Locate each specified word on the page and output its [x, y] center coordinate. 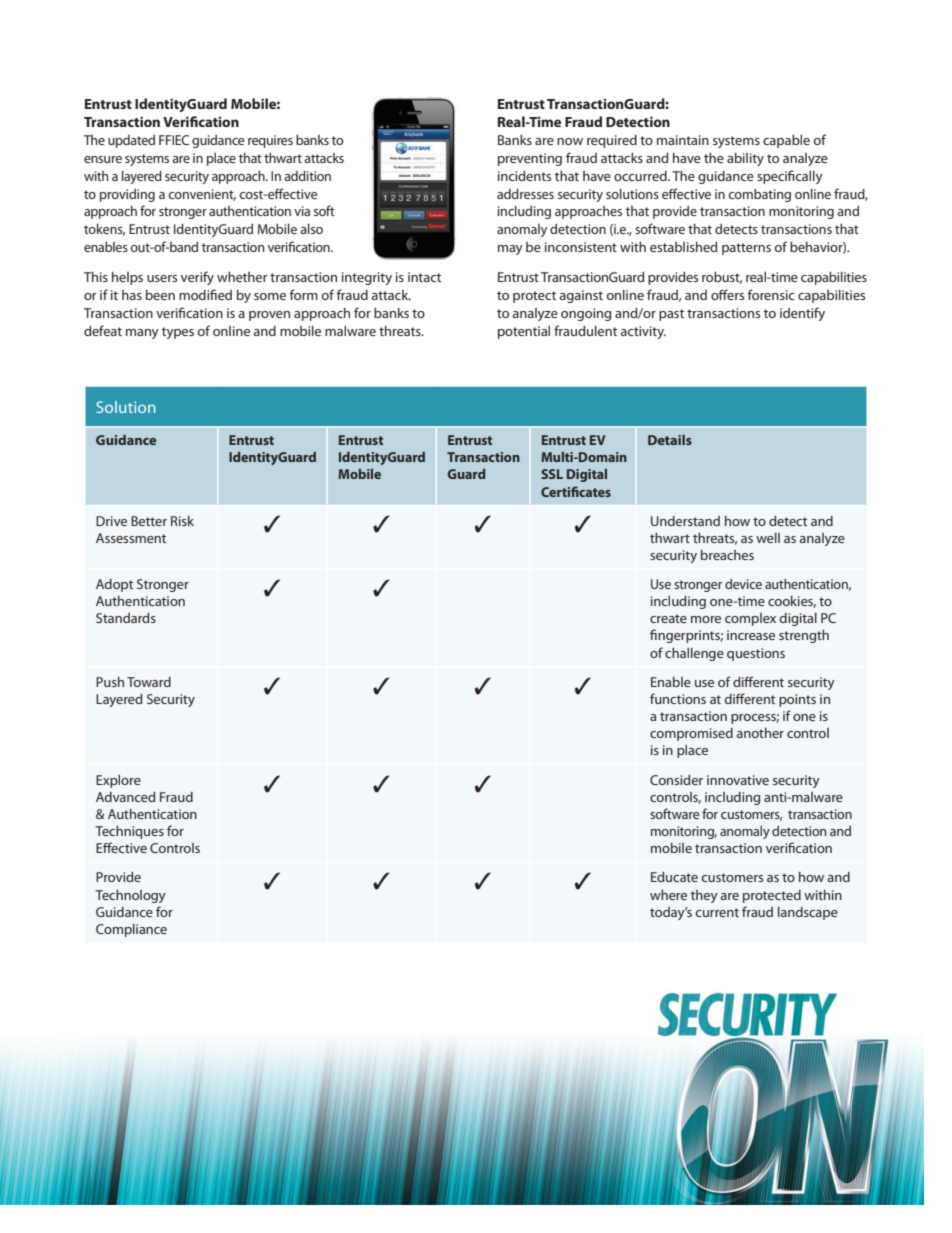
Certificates [576, 491]
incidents [524, 176]
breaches [727, 555]
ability [745, 159]
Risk [182, 521]
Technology [130, 896]
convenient [202, 195]
